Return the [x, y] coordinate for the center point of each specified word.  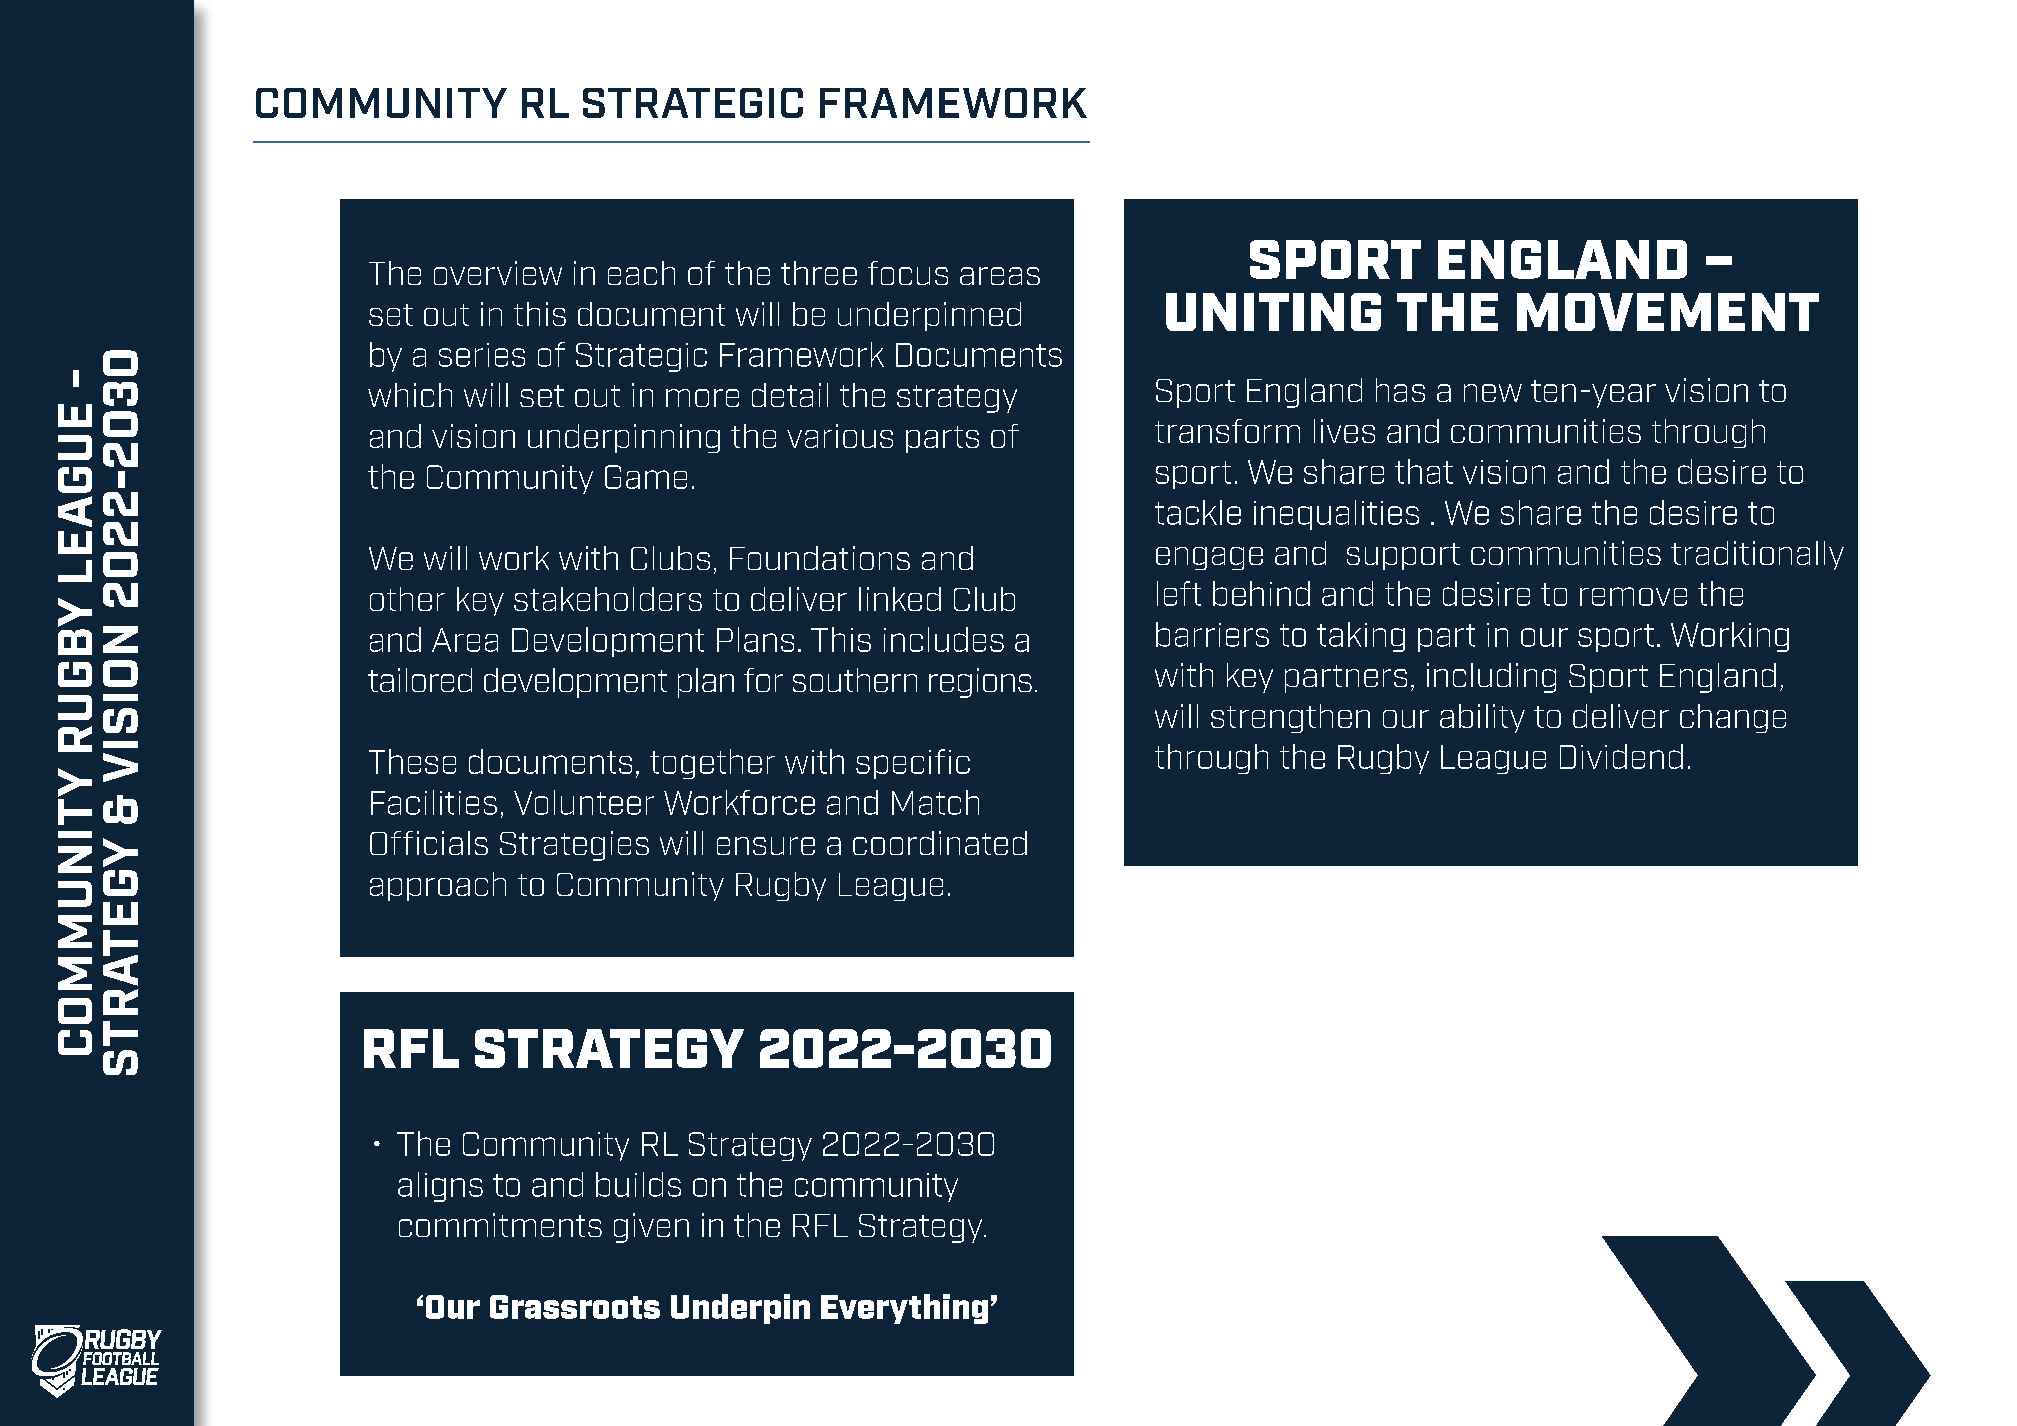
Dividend [1621, 756]
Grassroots [575, 1307]
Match [935, 802]
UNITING [1273, 312]
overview [498, 273]
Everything [904, 1309]
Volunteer [584, 802]
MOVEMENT [1668, 312]
